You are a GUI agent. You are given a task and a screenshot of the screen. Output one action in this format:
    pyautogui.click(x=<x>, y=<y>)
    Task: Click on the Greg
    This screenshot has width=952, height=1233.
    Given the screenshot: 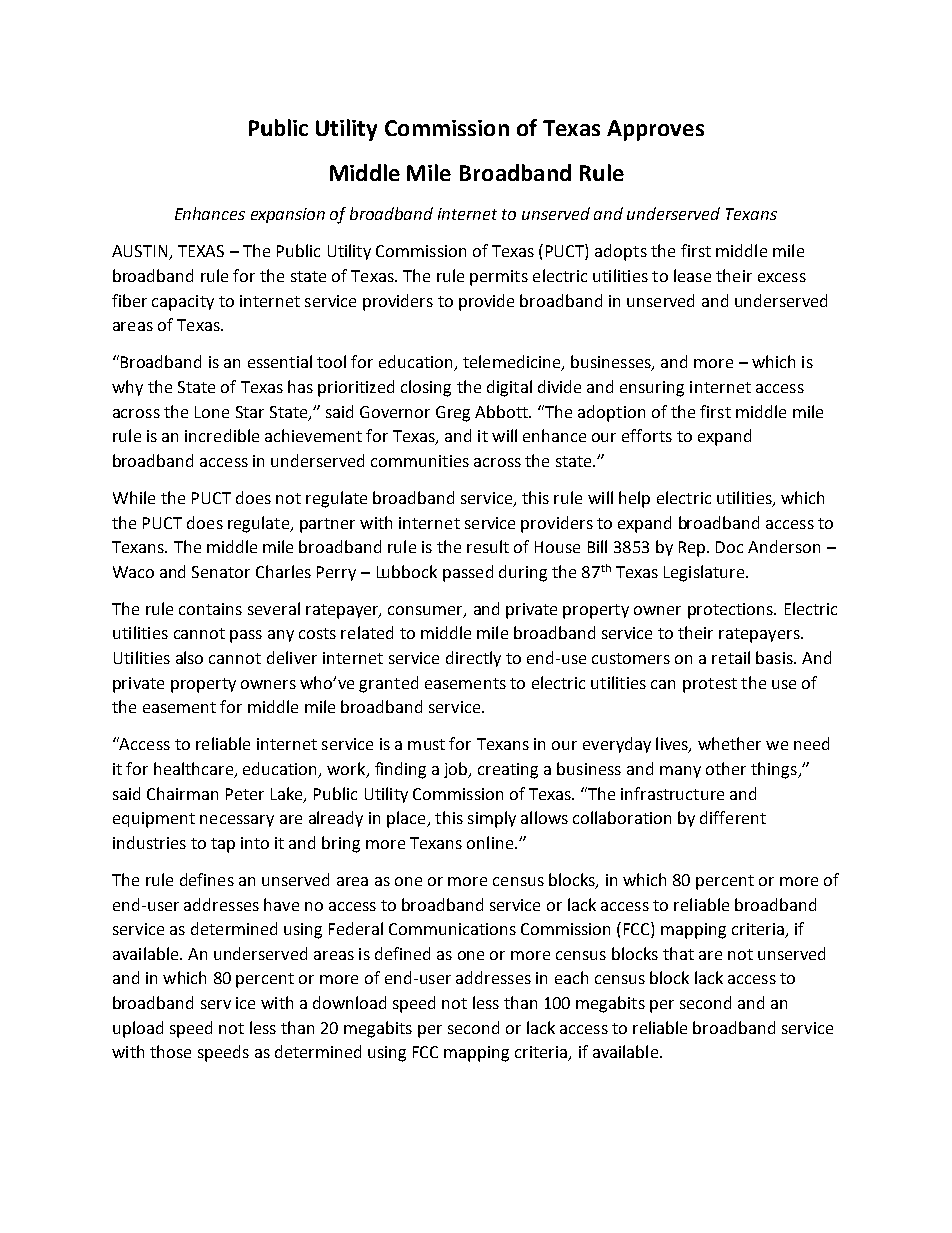 What is the action you would take?
    pyautogui.click(x=453, y=414)
